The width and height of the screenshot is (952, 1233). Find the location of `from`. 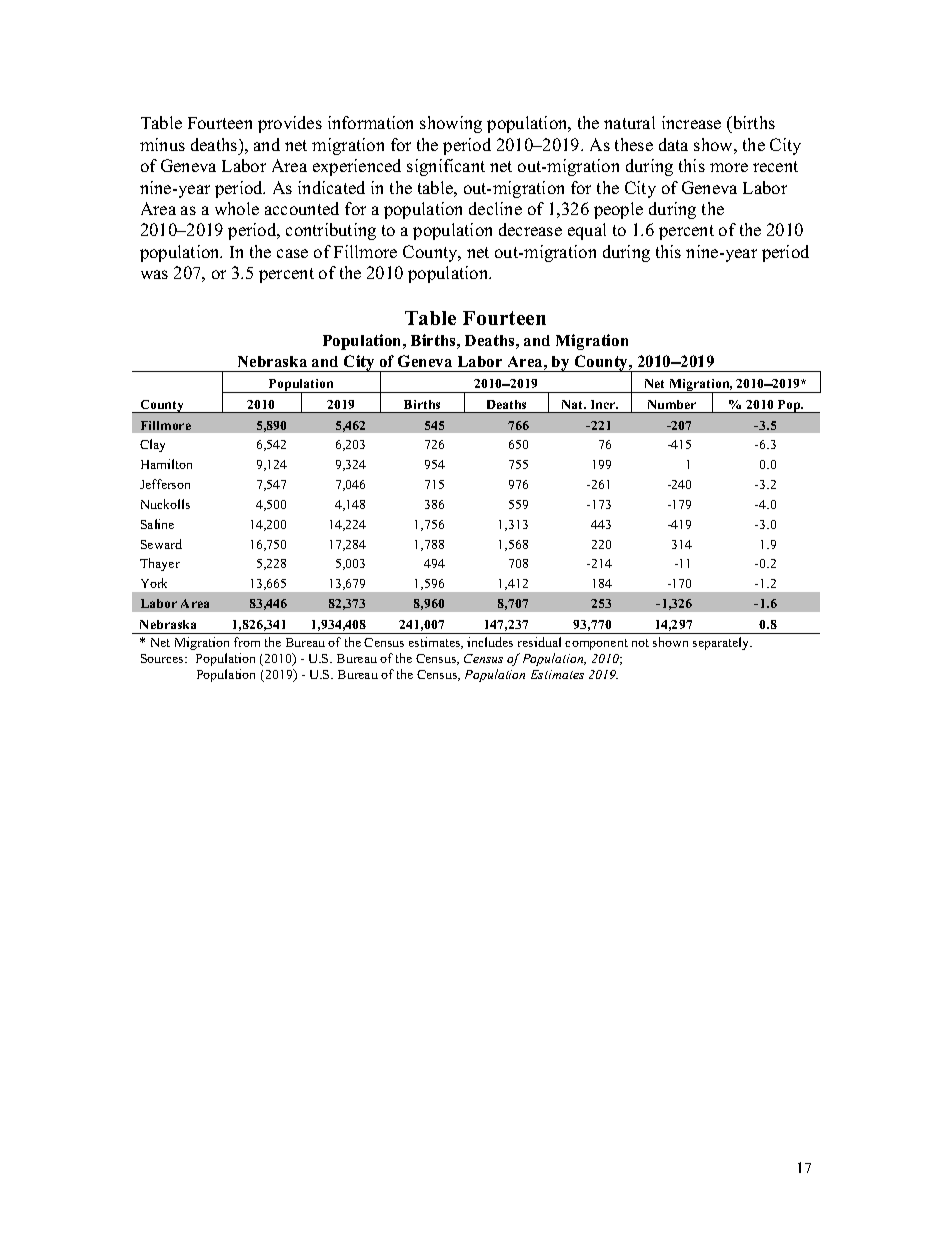

from is located at coordinates (247, 642).
